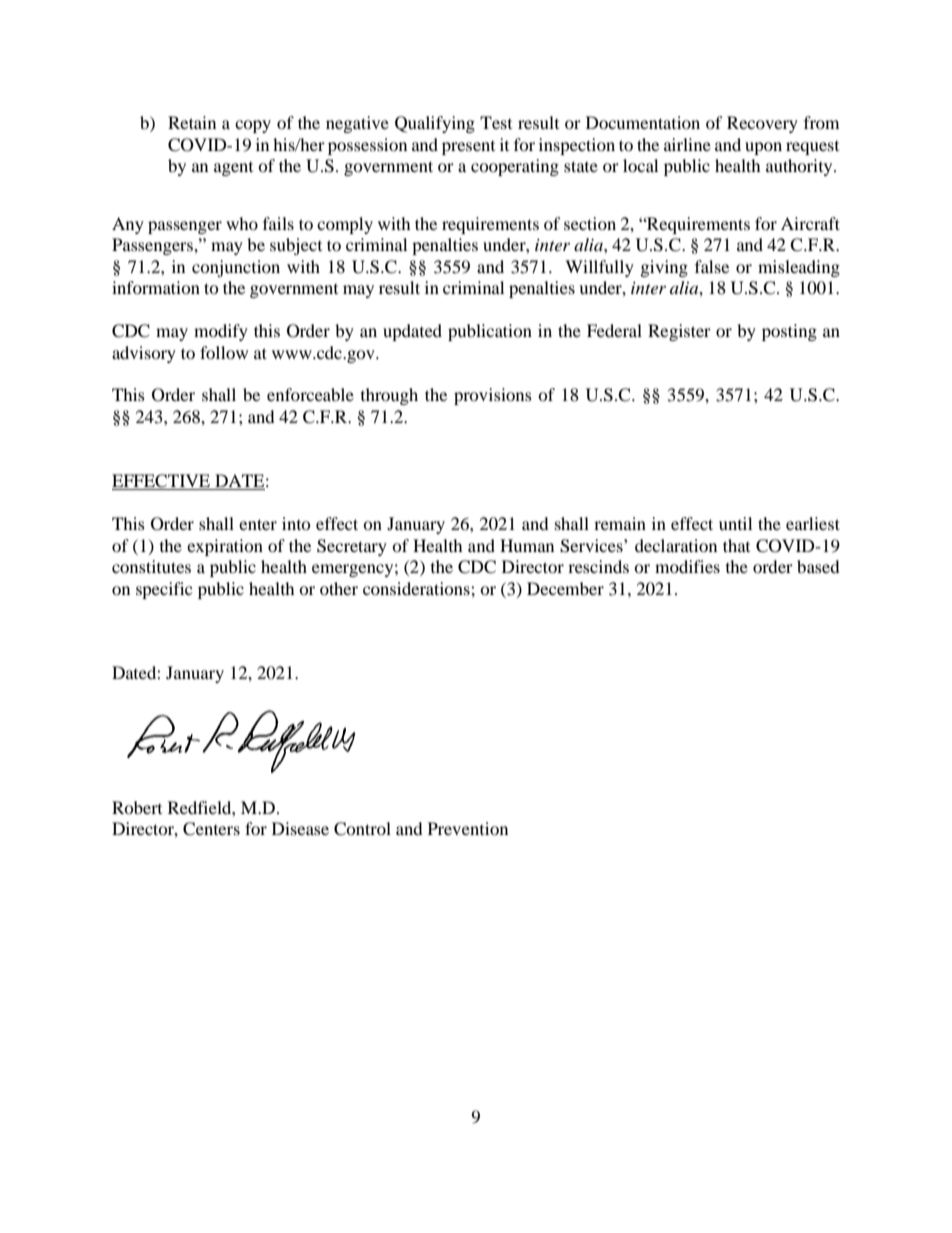 This document has height=1233, width=952. What do you see at coordinates (527, 545) in the document?
I see `Human` at bounding box center [527, 545].
